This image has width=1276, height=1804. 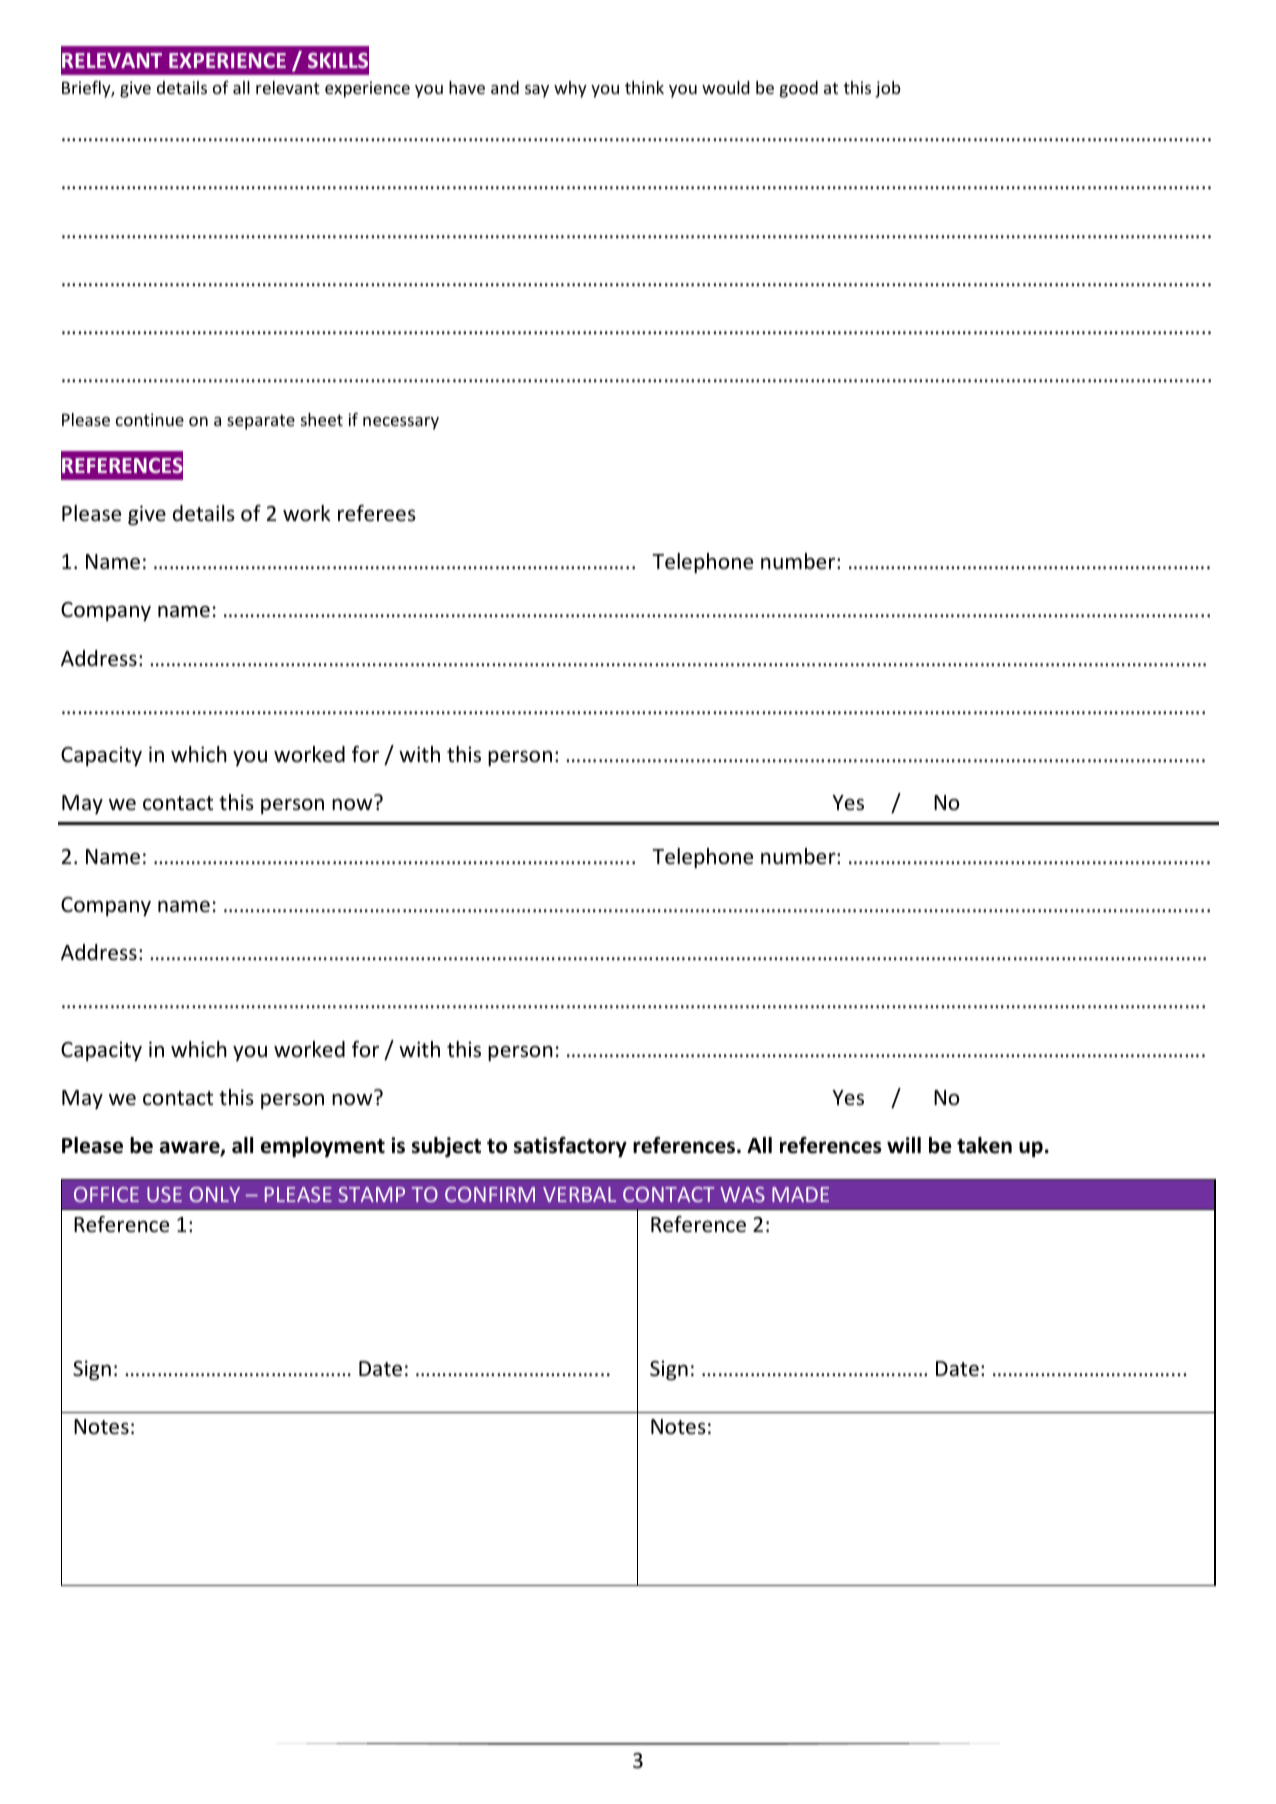 What do you see at coordinates (904, 1145) in the image?
I see `will` at bounding box center [904, 1145].
